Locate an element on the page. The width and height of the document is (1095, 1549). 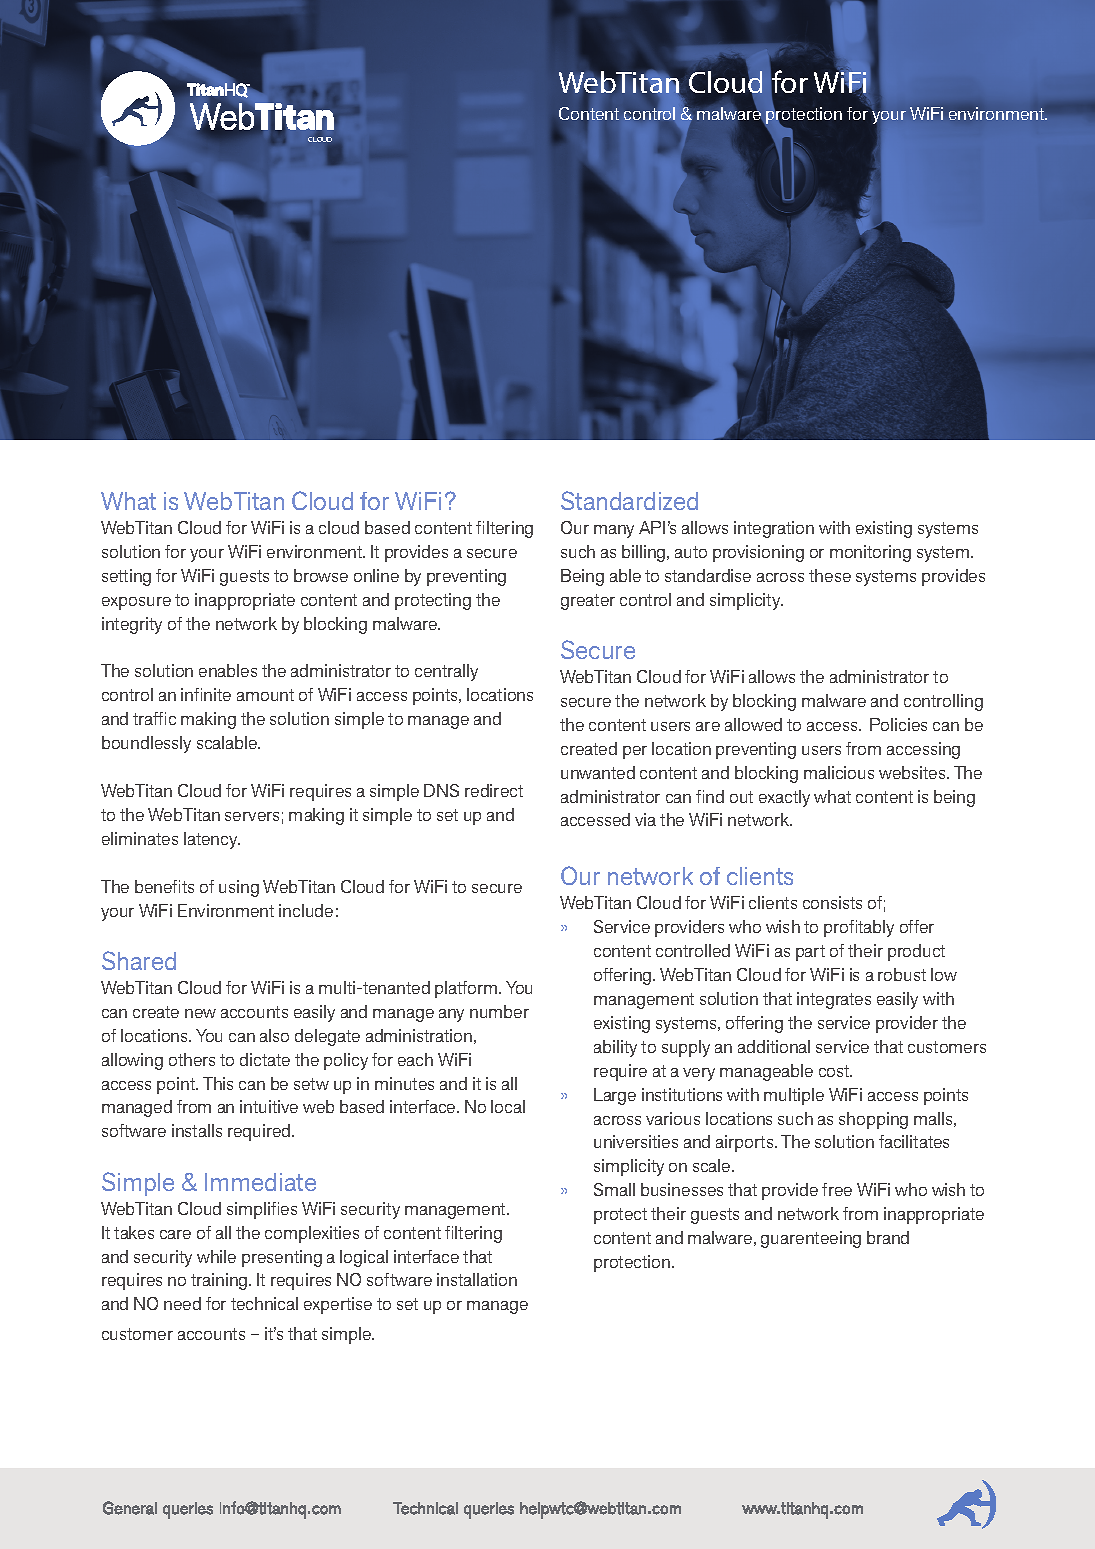
using is located at coordinates (239, 888).
